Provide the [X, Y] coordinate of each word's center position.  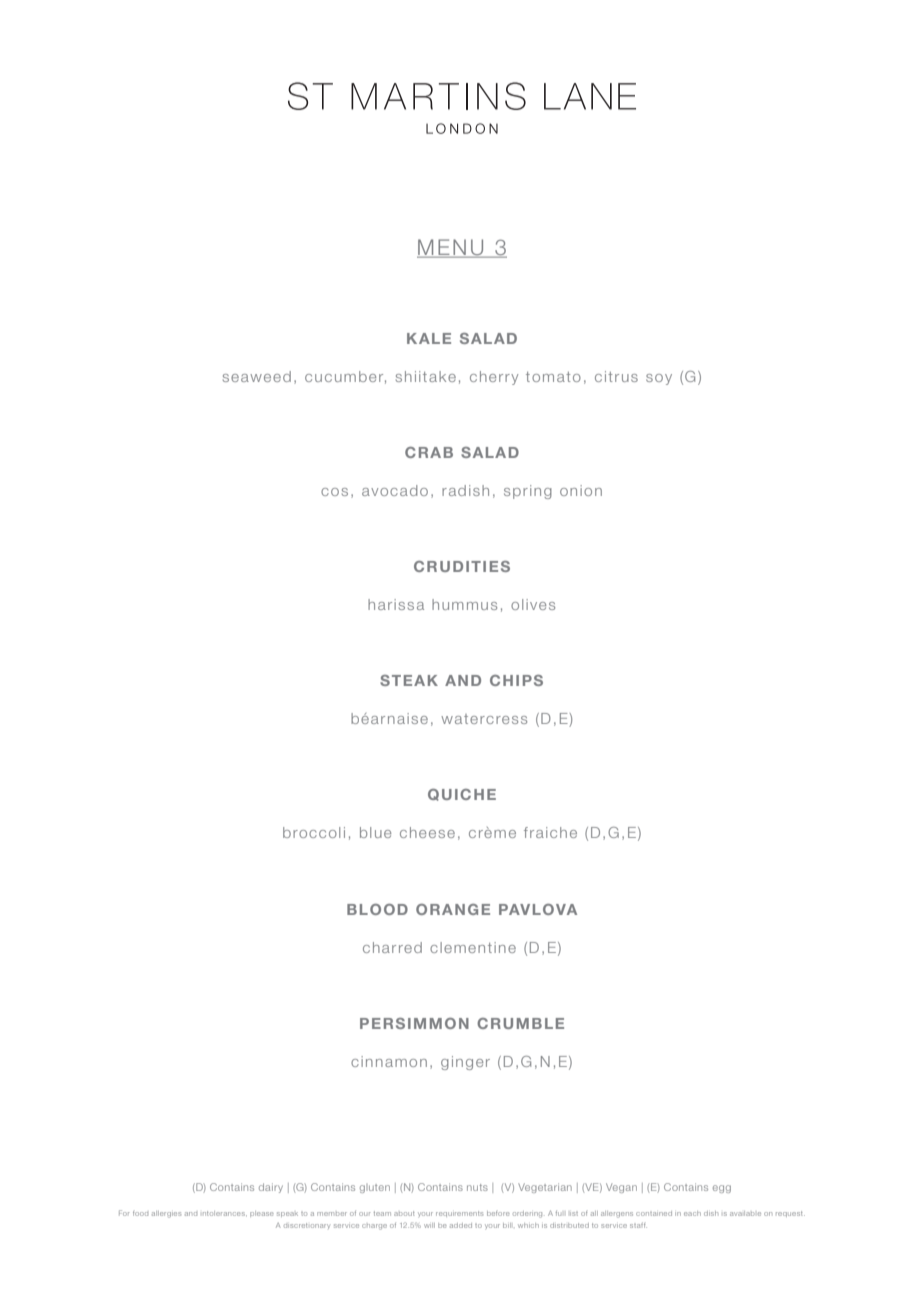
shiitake [426, 376]
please [262, 1214]
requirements [459, 1214]
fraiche [550, 832]
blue [375, 832]
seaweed [257, 376]
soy [659, 379]
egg [722, 1189]
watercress [484, 719]
